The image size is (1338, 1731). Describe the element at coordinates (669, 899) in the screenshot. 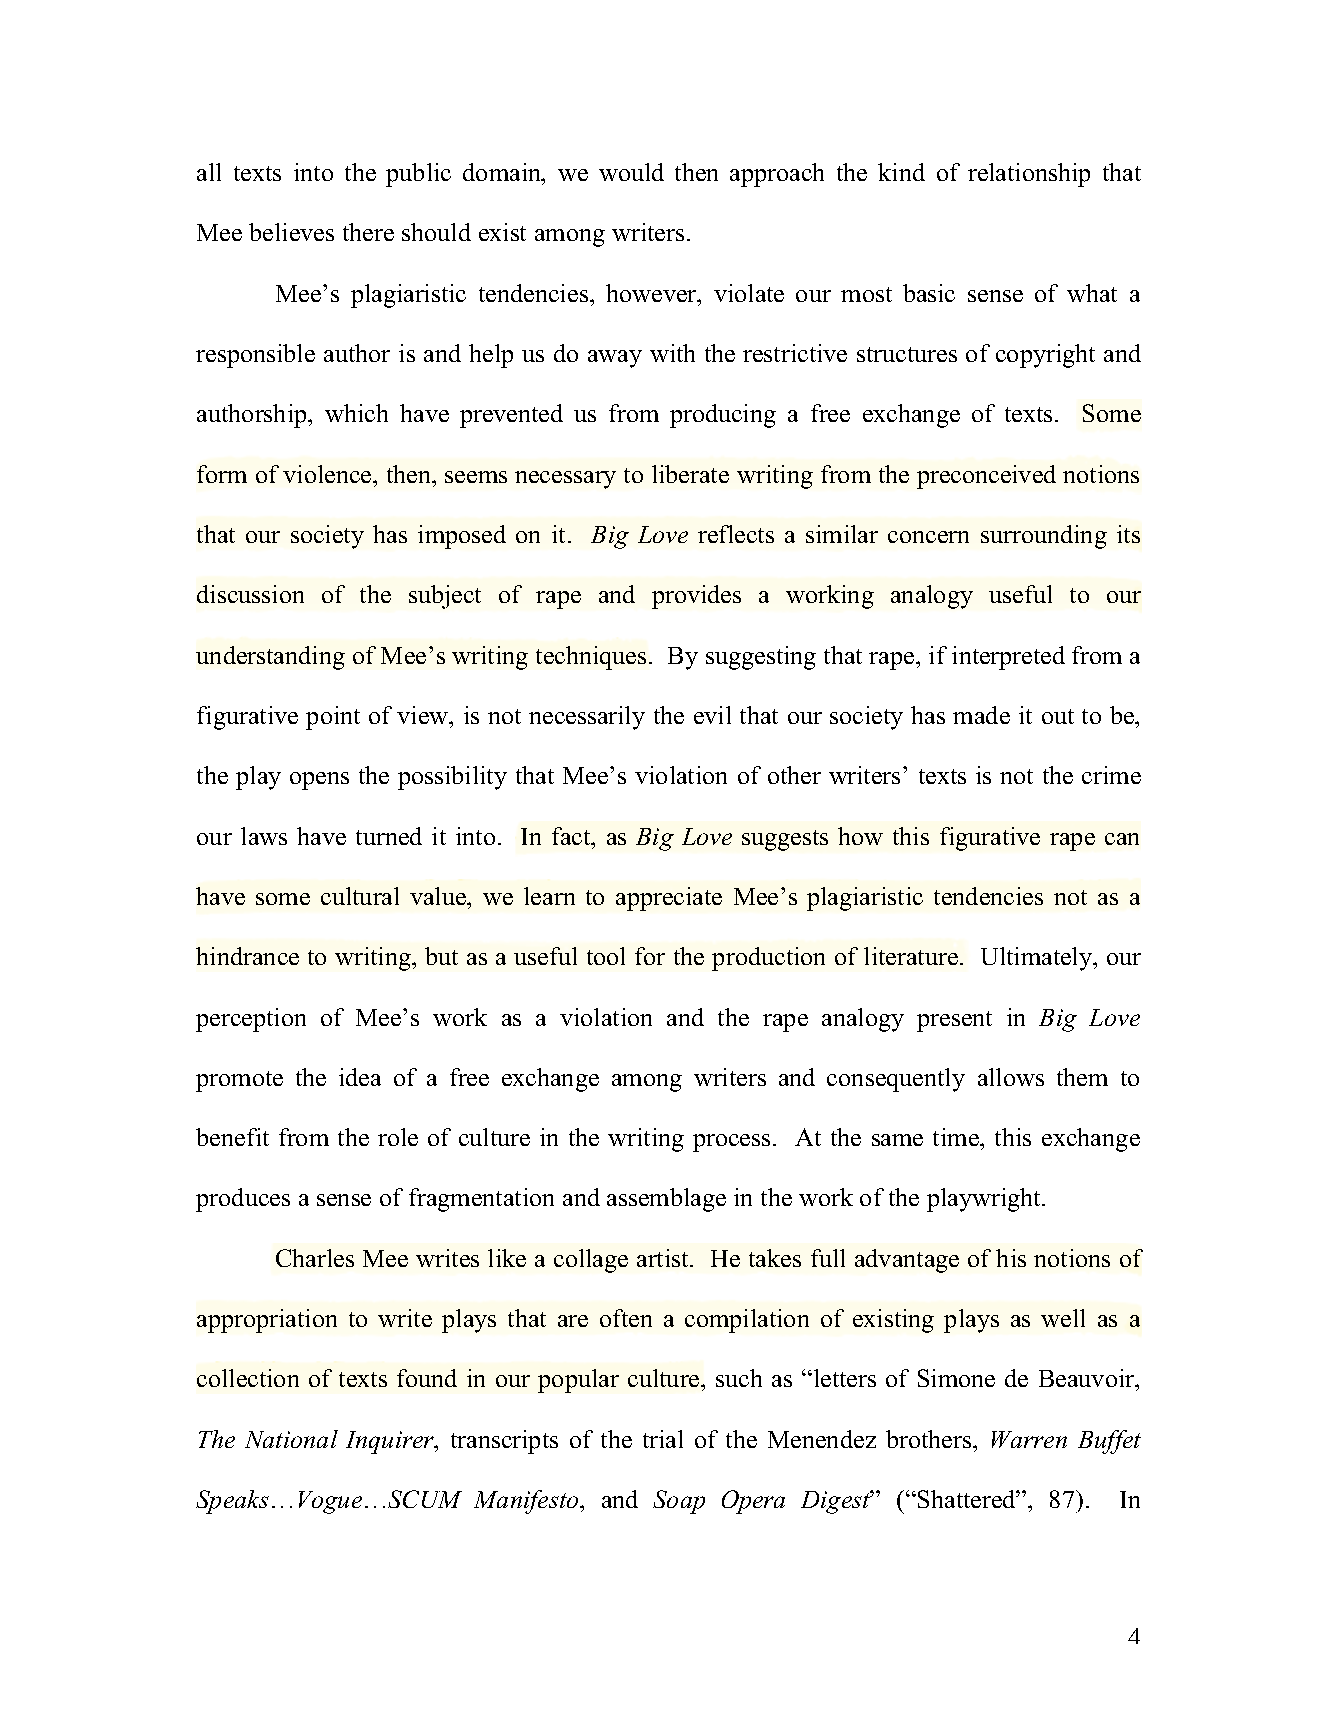

I see `appreciate` at that location.
